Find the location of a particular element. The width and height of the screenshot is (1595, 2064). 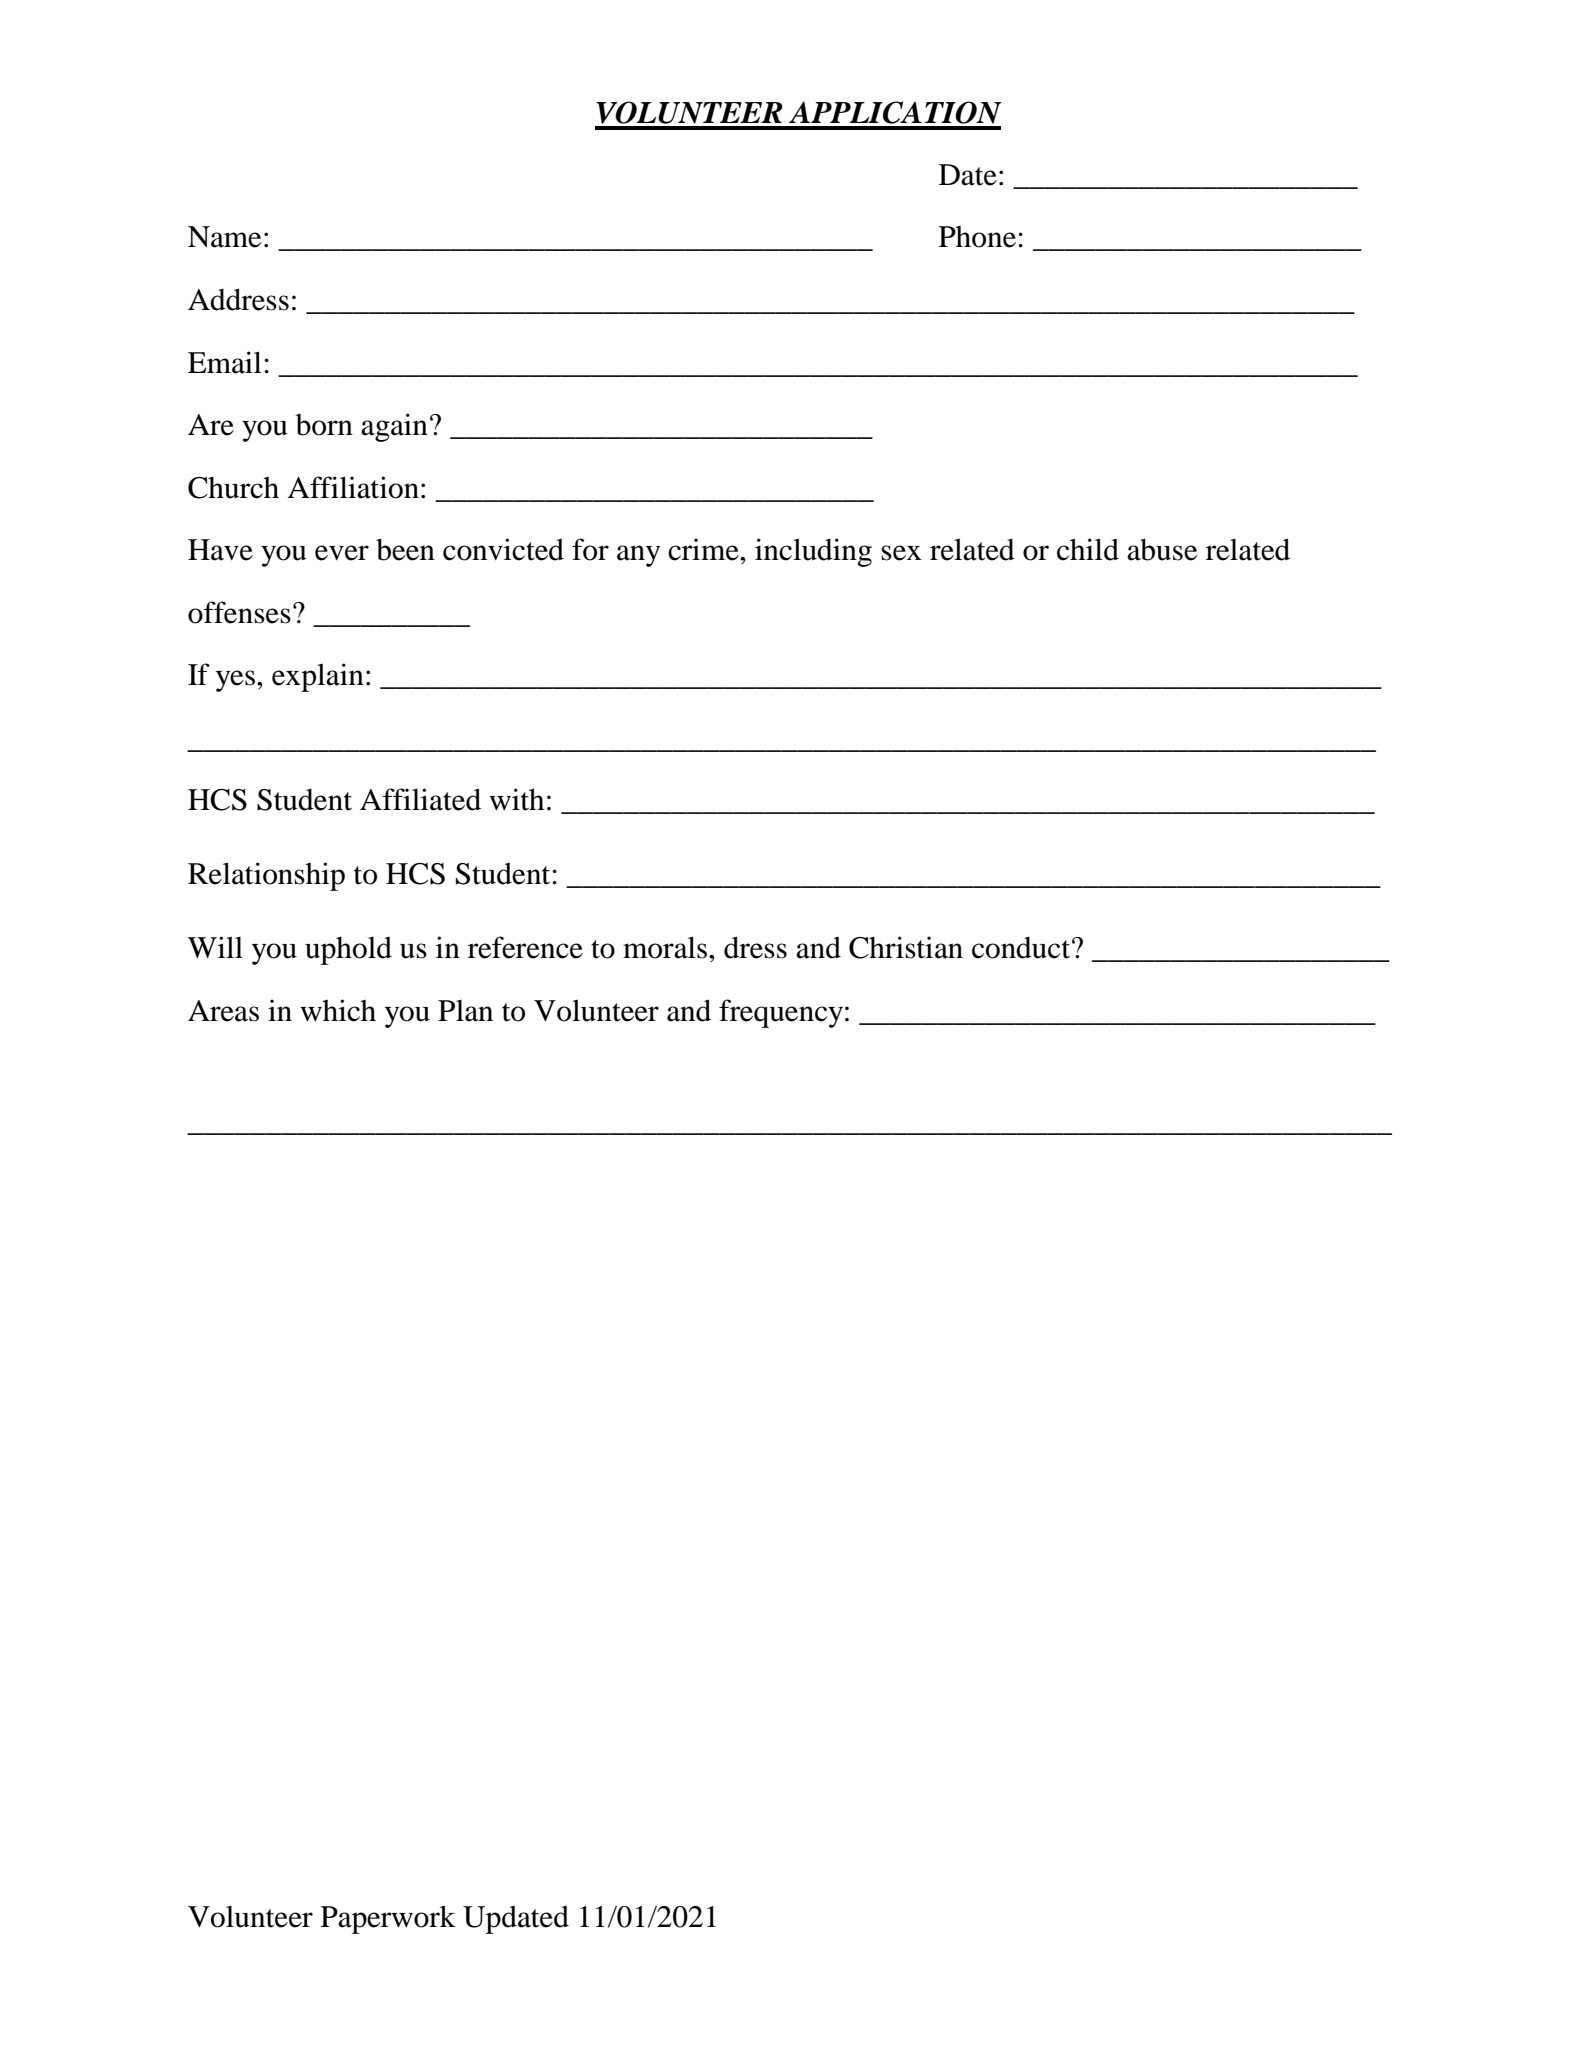

frequency is located at coordinates (781, 1013).
